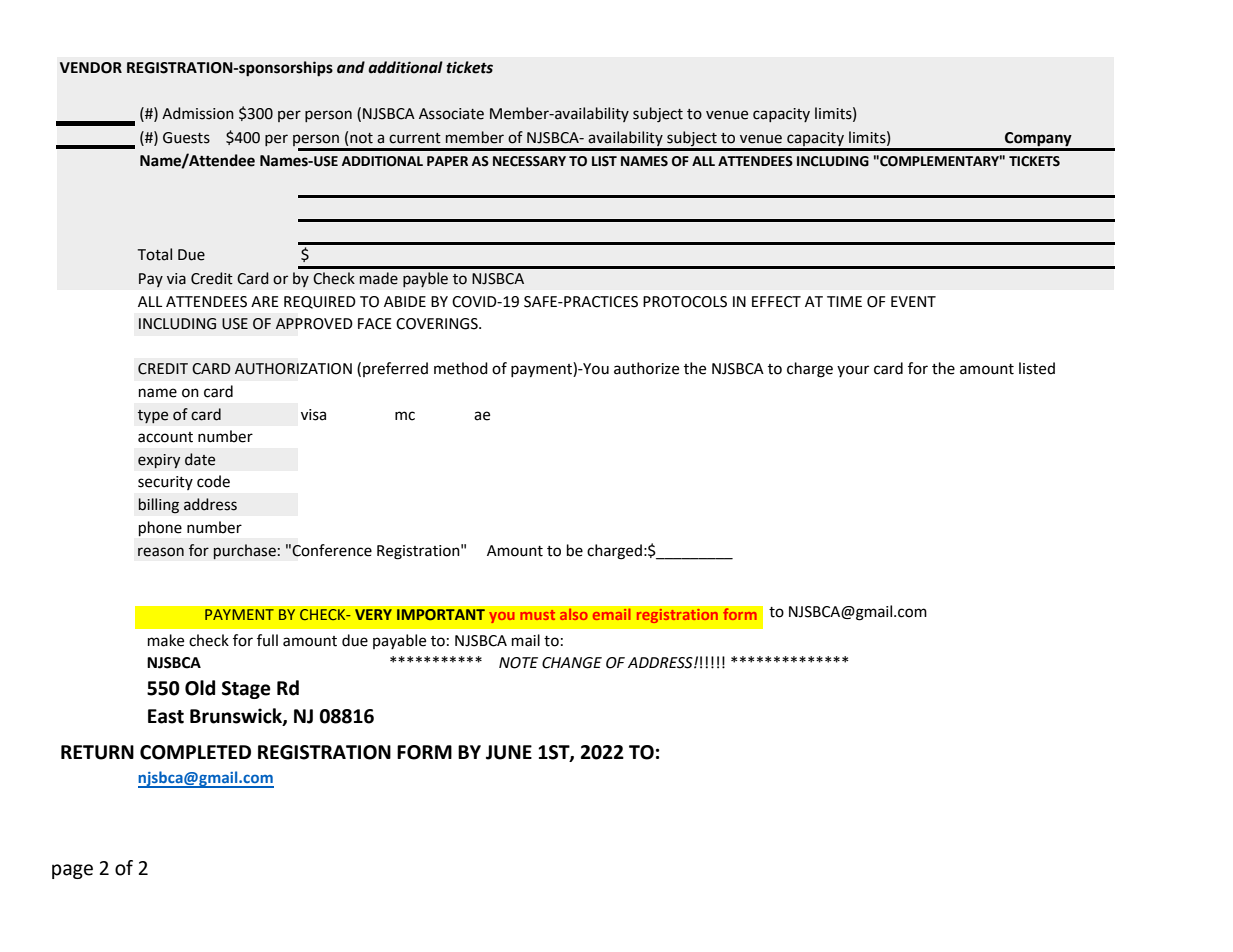 The width and height of the screenshot is (1233, 952). I want to click on expiry, so click(159, 461).
